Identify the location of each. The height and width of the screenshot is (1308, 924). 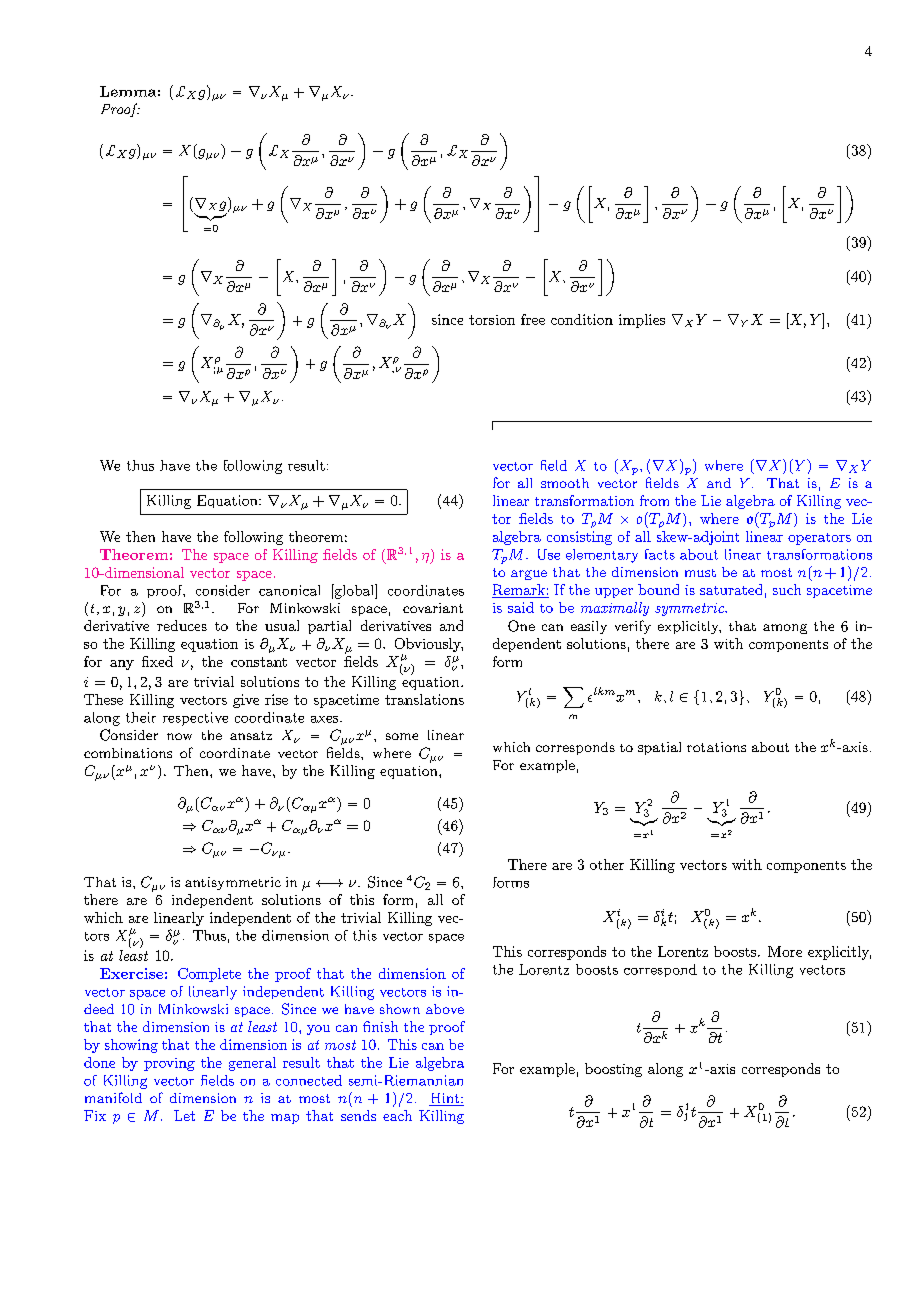
(397, 1115).
